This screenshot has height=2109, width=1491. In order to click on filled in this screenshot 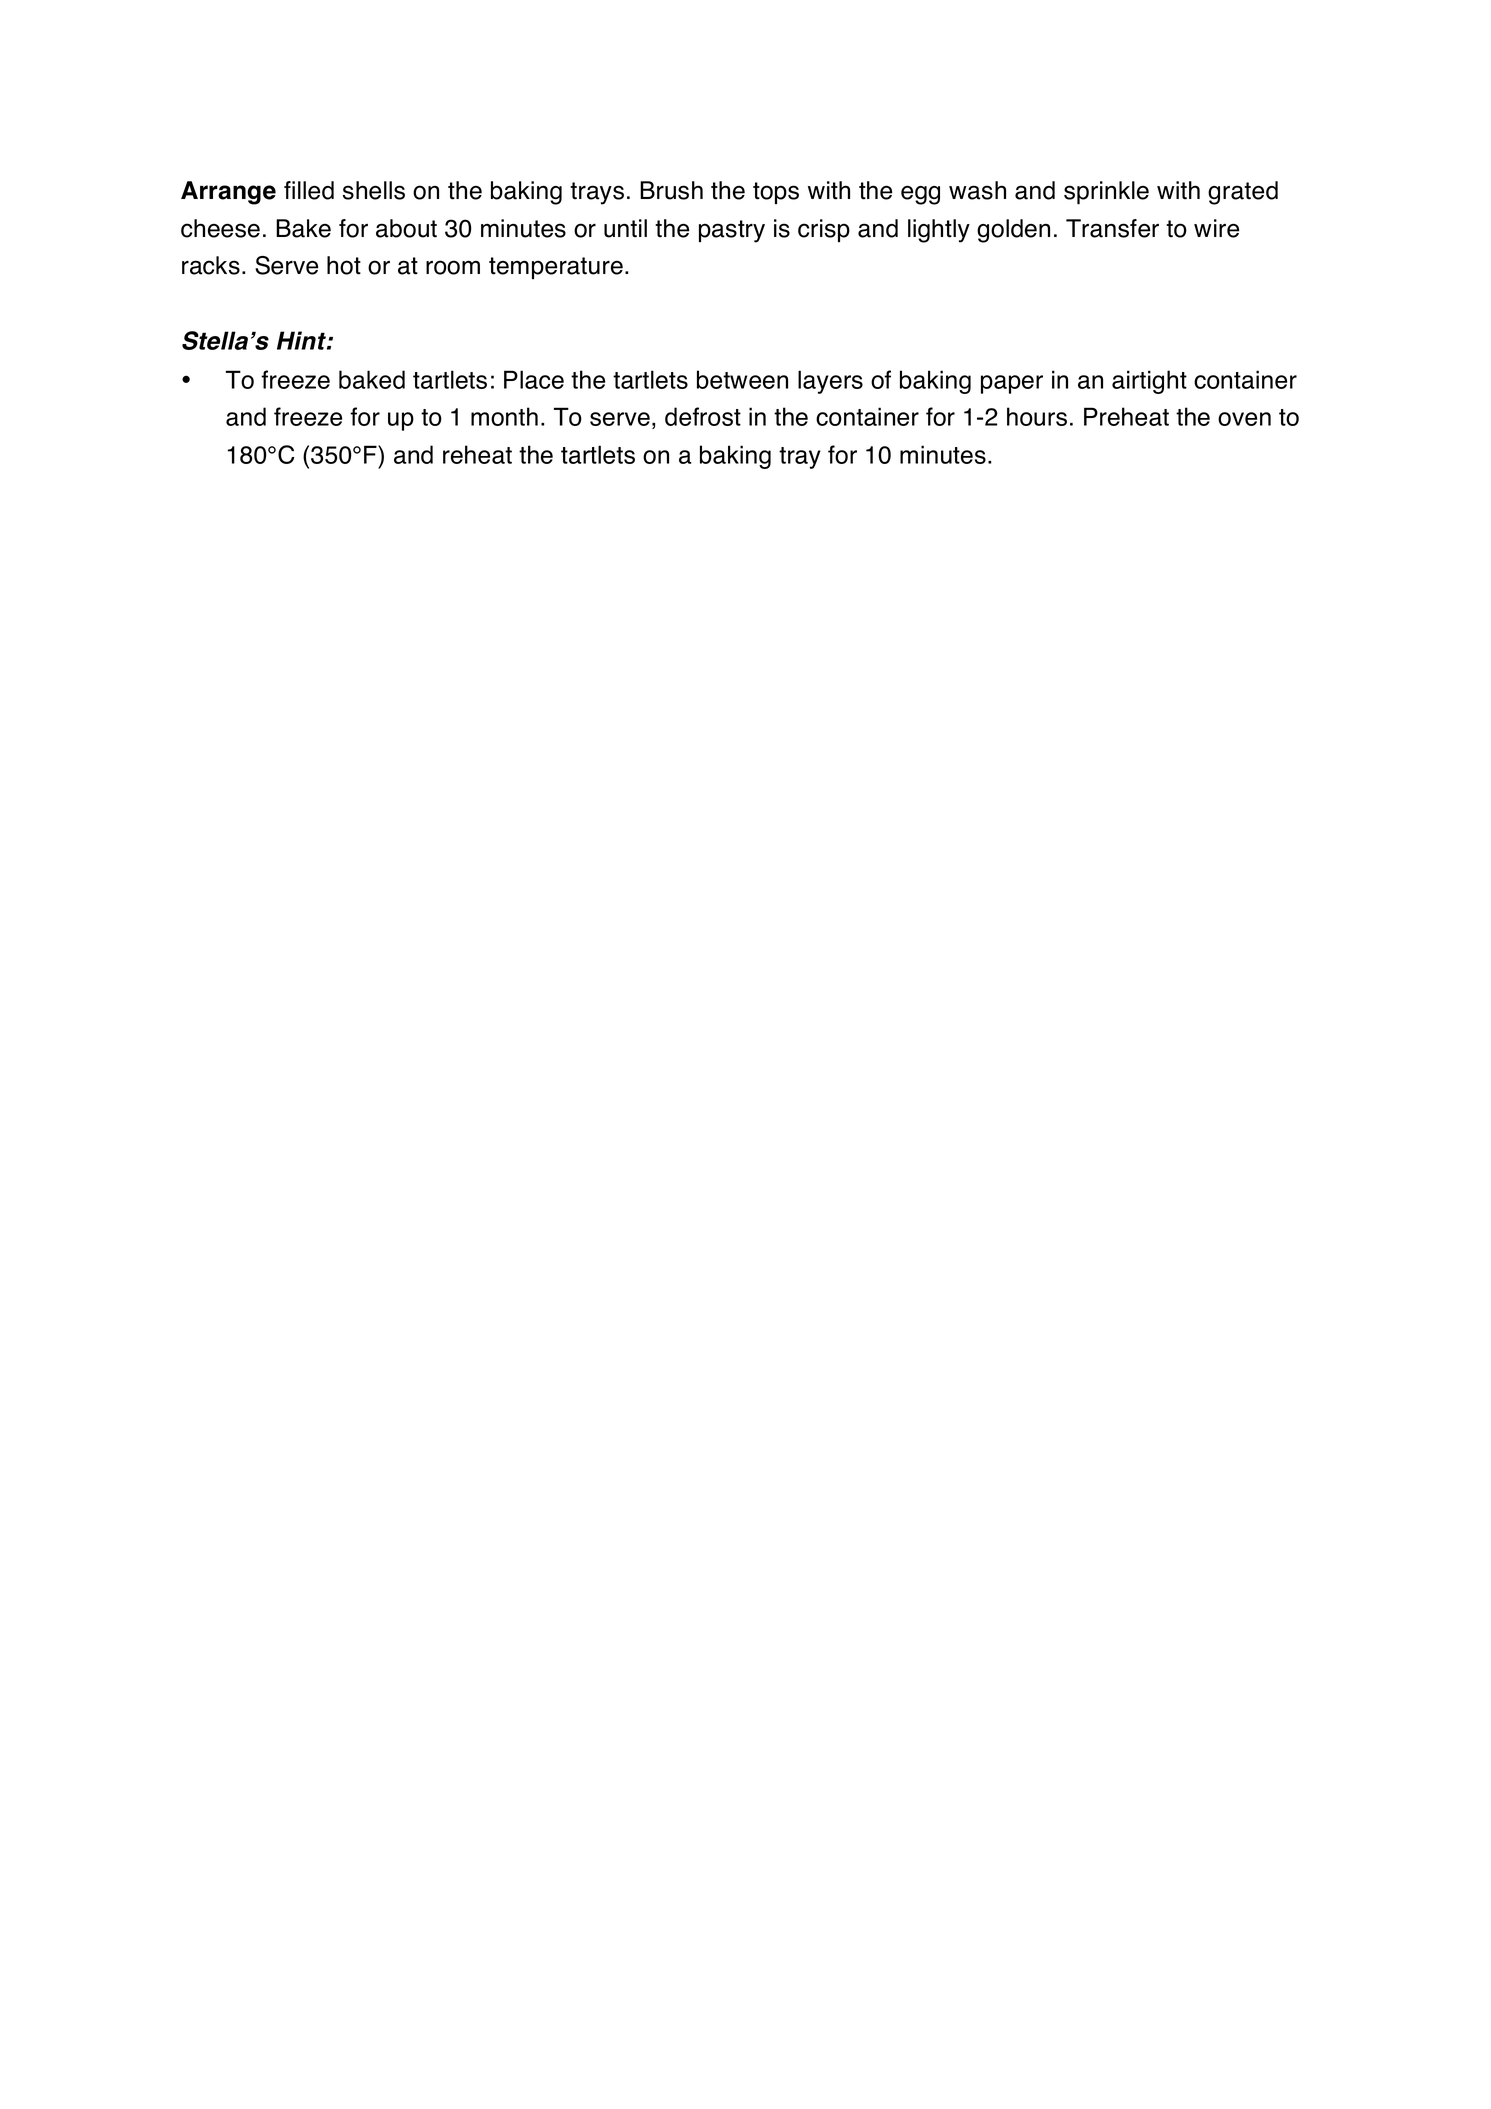, I will do `click(309, 190)`.
